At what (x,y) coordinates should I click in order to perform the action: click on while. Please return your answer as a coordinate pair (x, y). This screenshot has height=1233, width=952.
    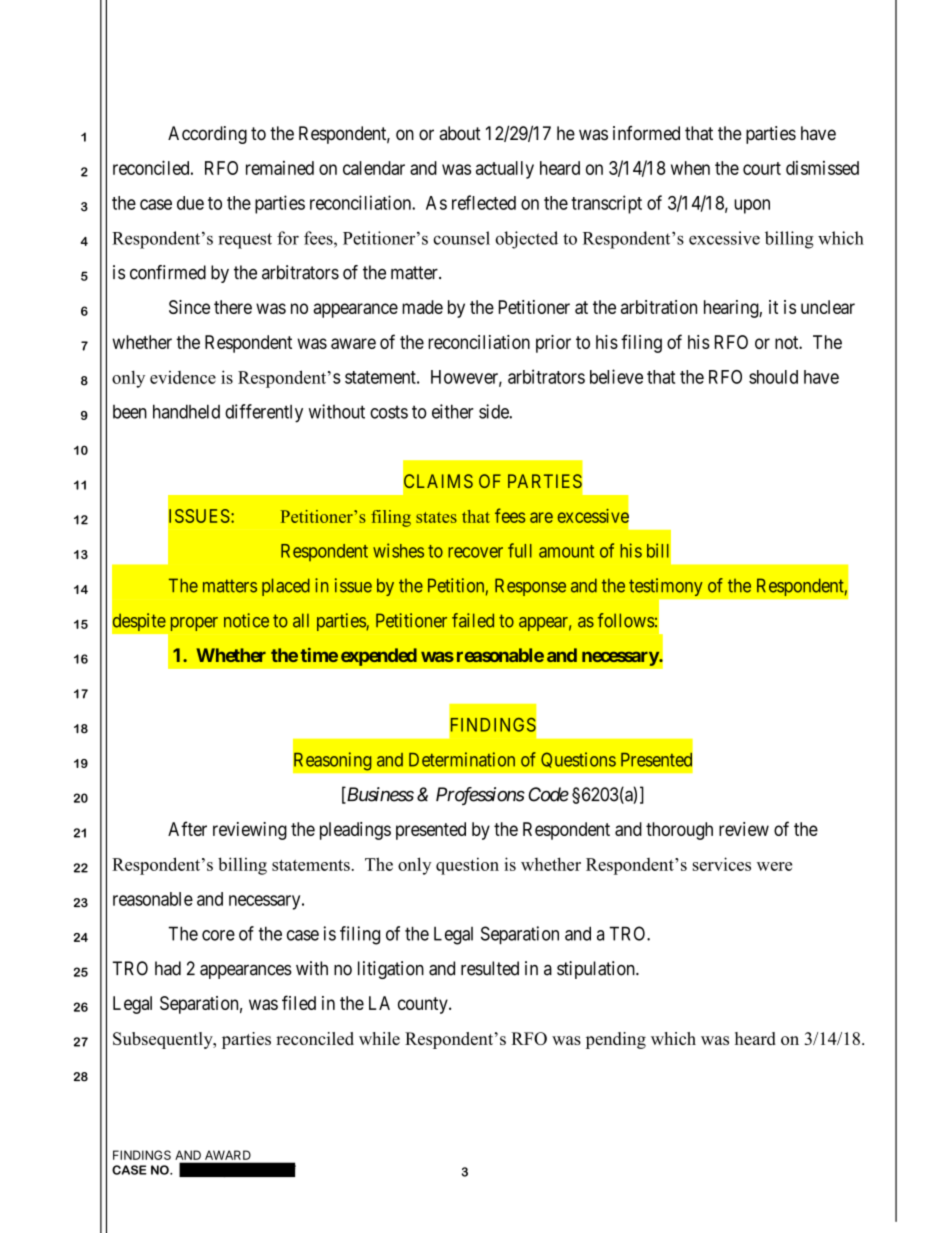
    Looking at the image, I should click on (379, 1038).
